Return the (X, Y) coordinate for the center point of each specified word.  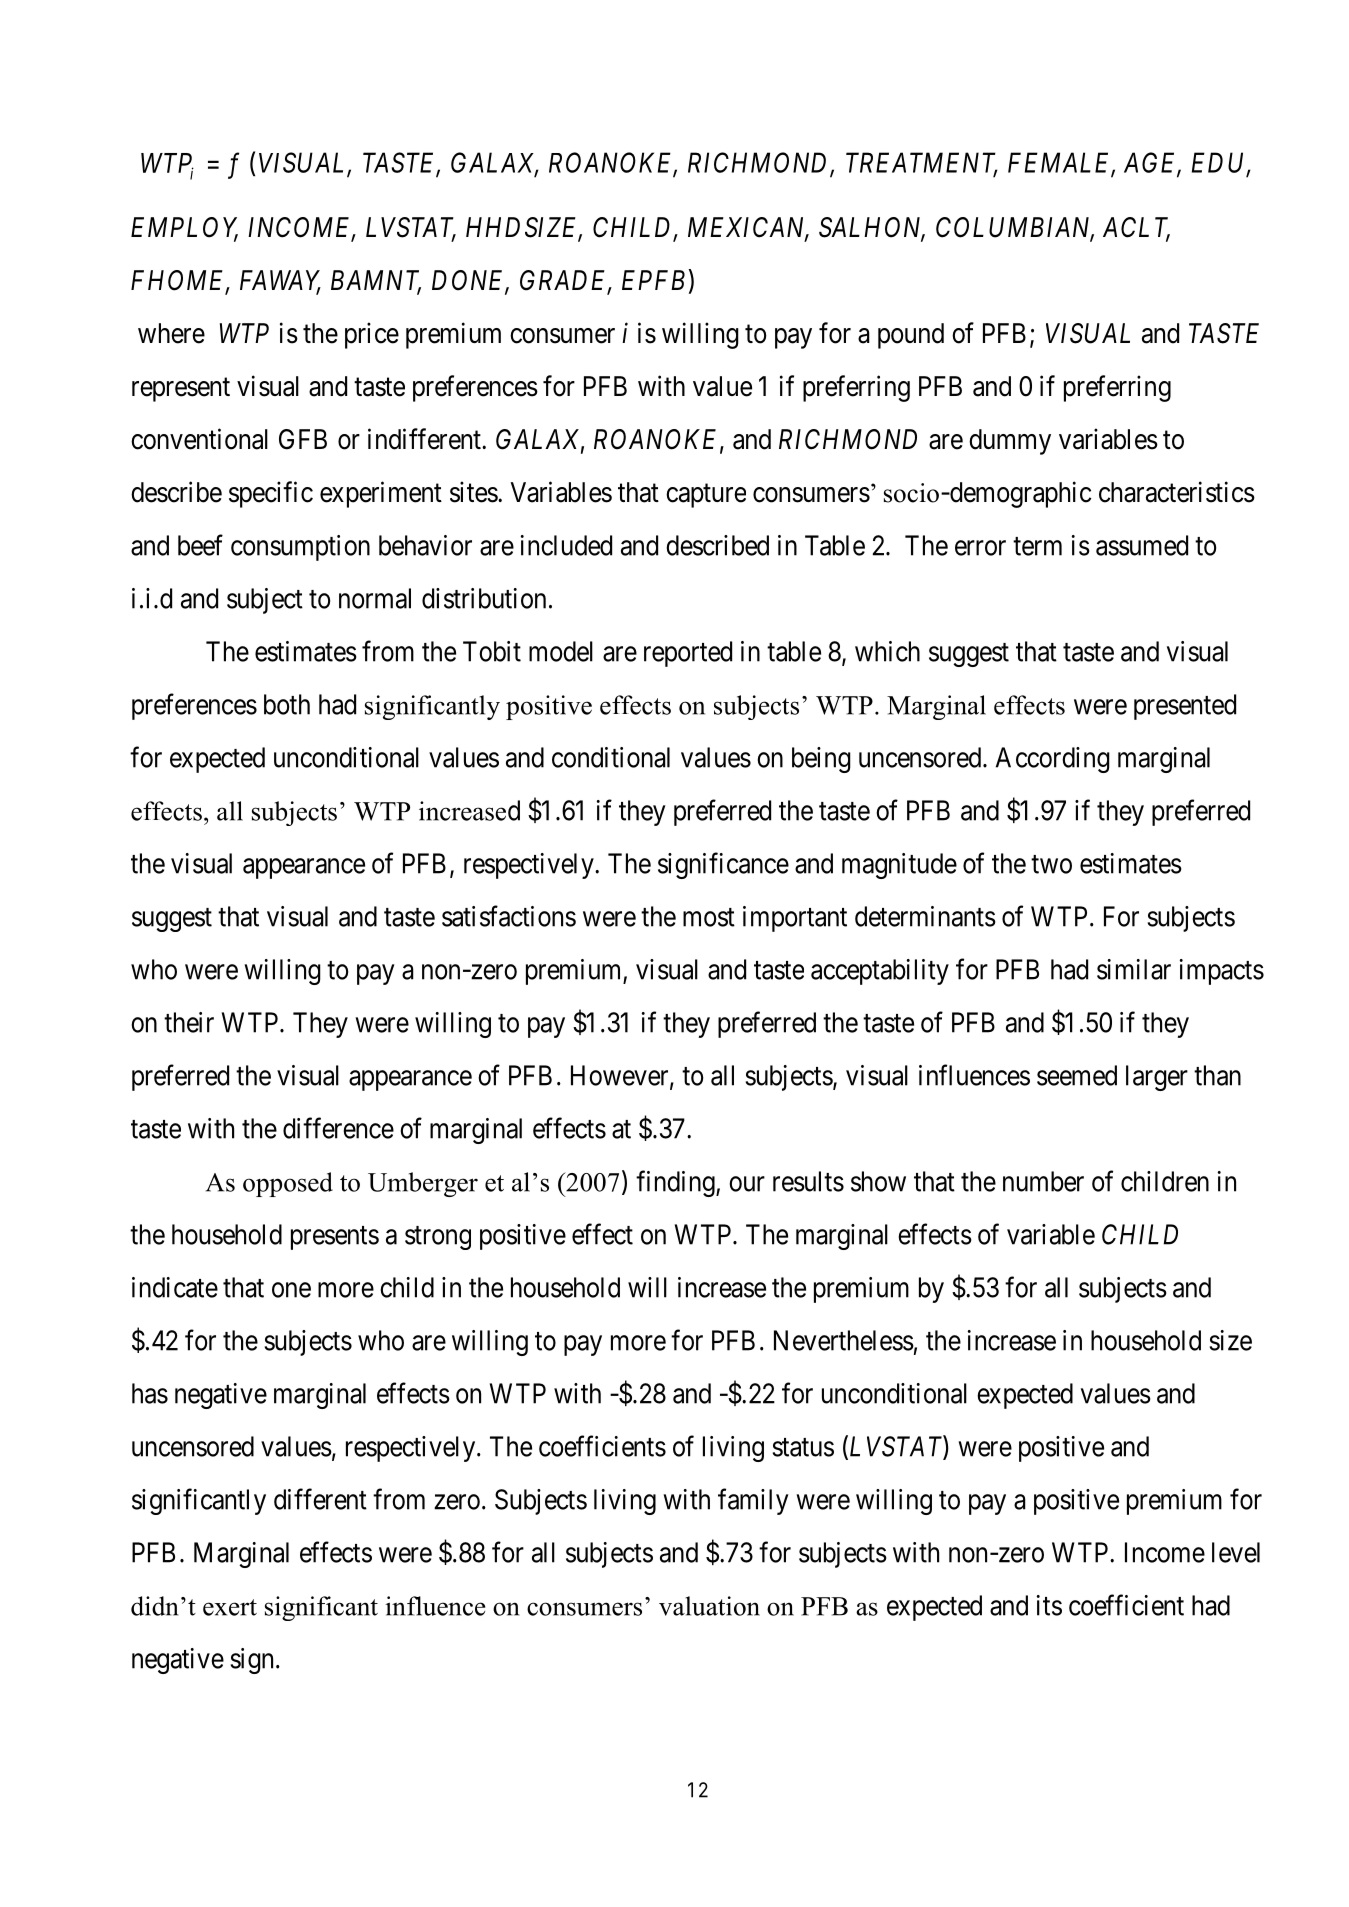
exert (230, 1607)
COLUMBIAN (1015, 228)
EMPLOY (184, 228)
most (709, 917)
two (1051, 864)
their (189, 1022)
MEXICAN (748, 228)
